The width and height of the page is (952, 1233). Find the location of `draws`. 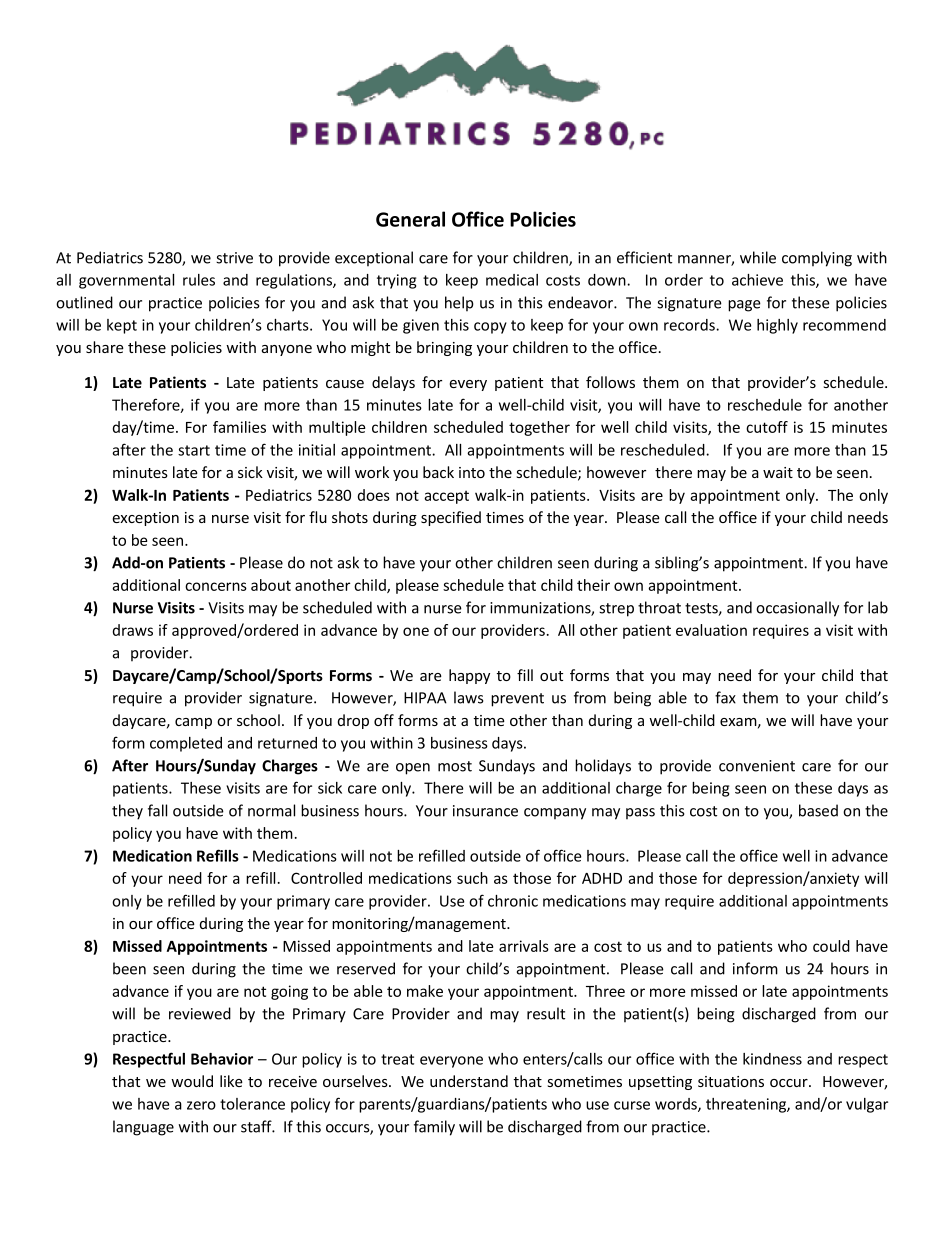

draws is located at coordinates (133, 630).
